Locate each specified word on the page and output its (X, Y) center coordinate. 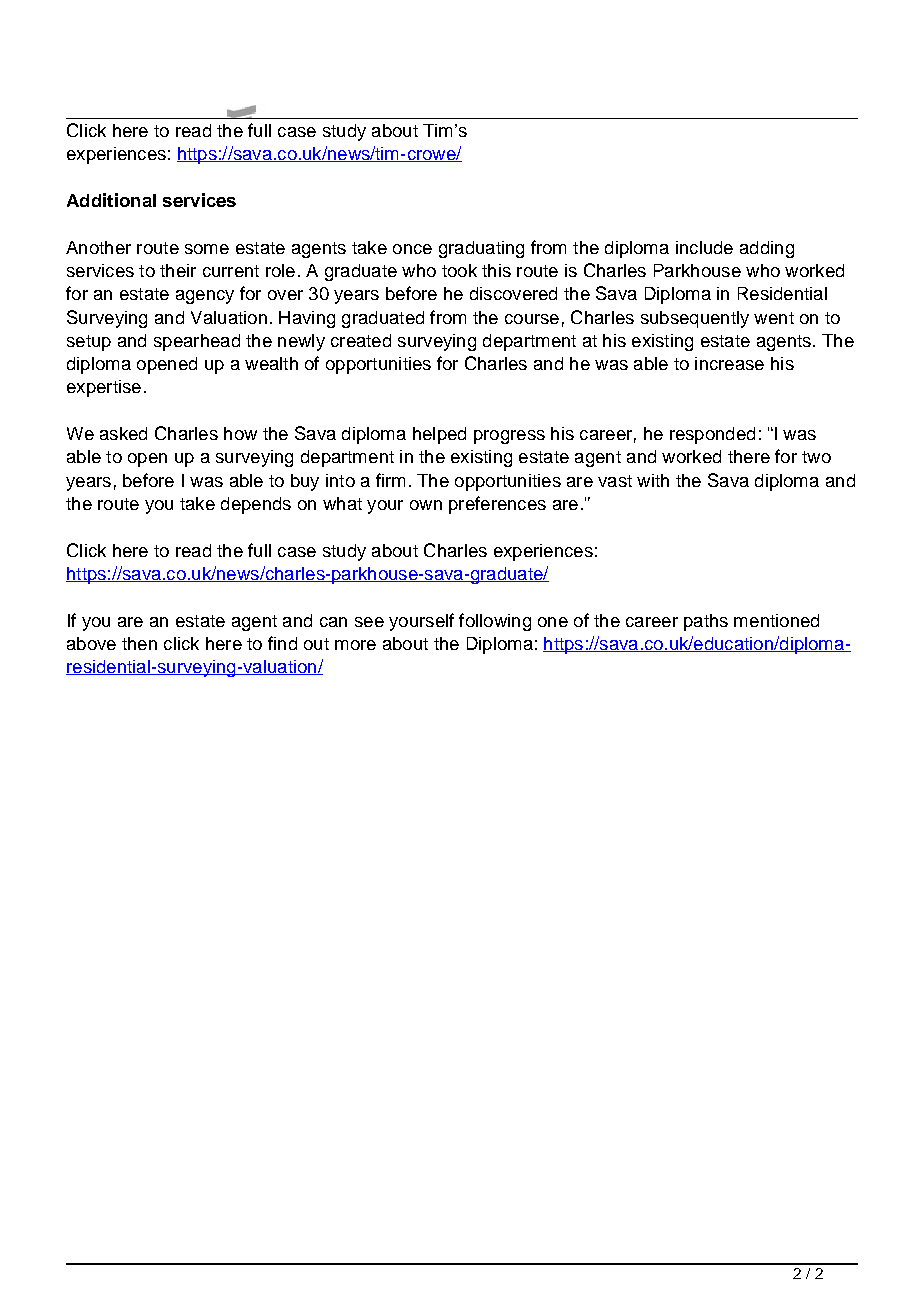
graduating (481, 249)
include (704, 247)
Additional (111, 200)
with (653, 480)
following (495, 622)
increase (729, 363)
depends (256, 505)
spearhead (197, 342)
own (426, 505)
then (139, 643)
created (361, 340)
